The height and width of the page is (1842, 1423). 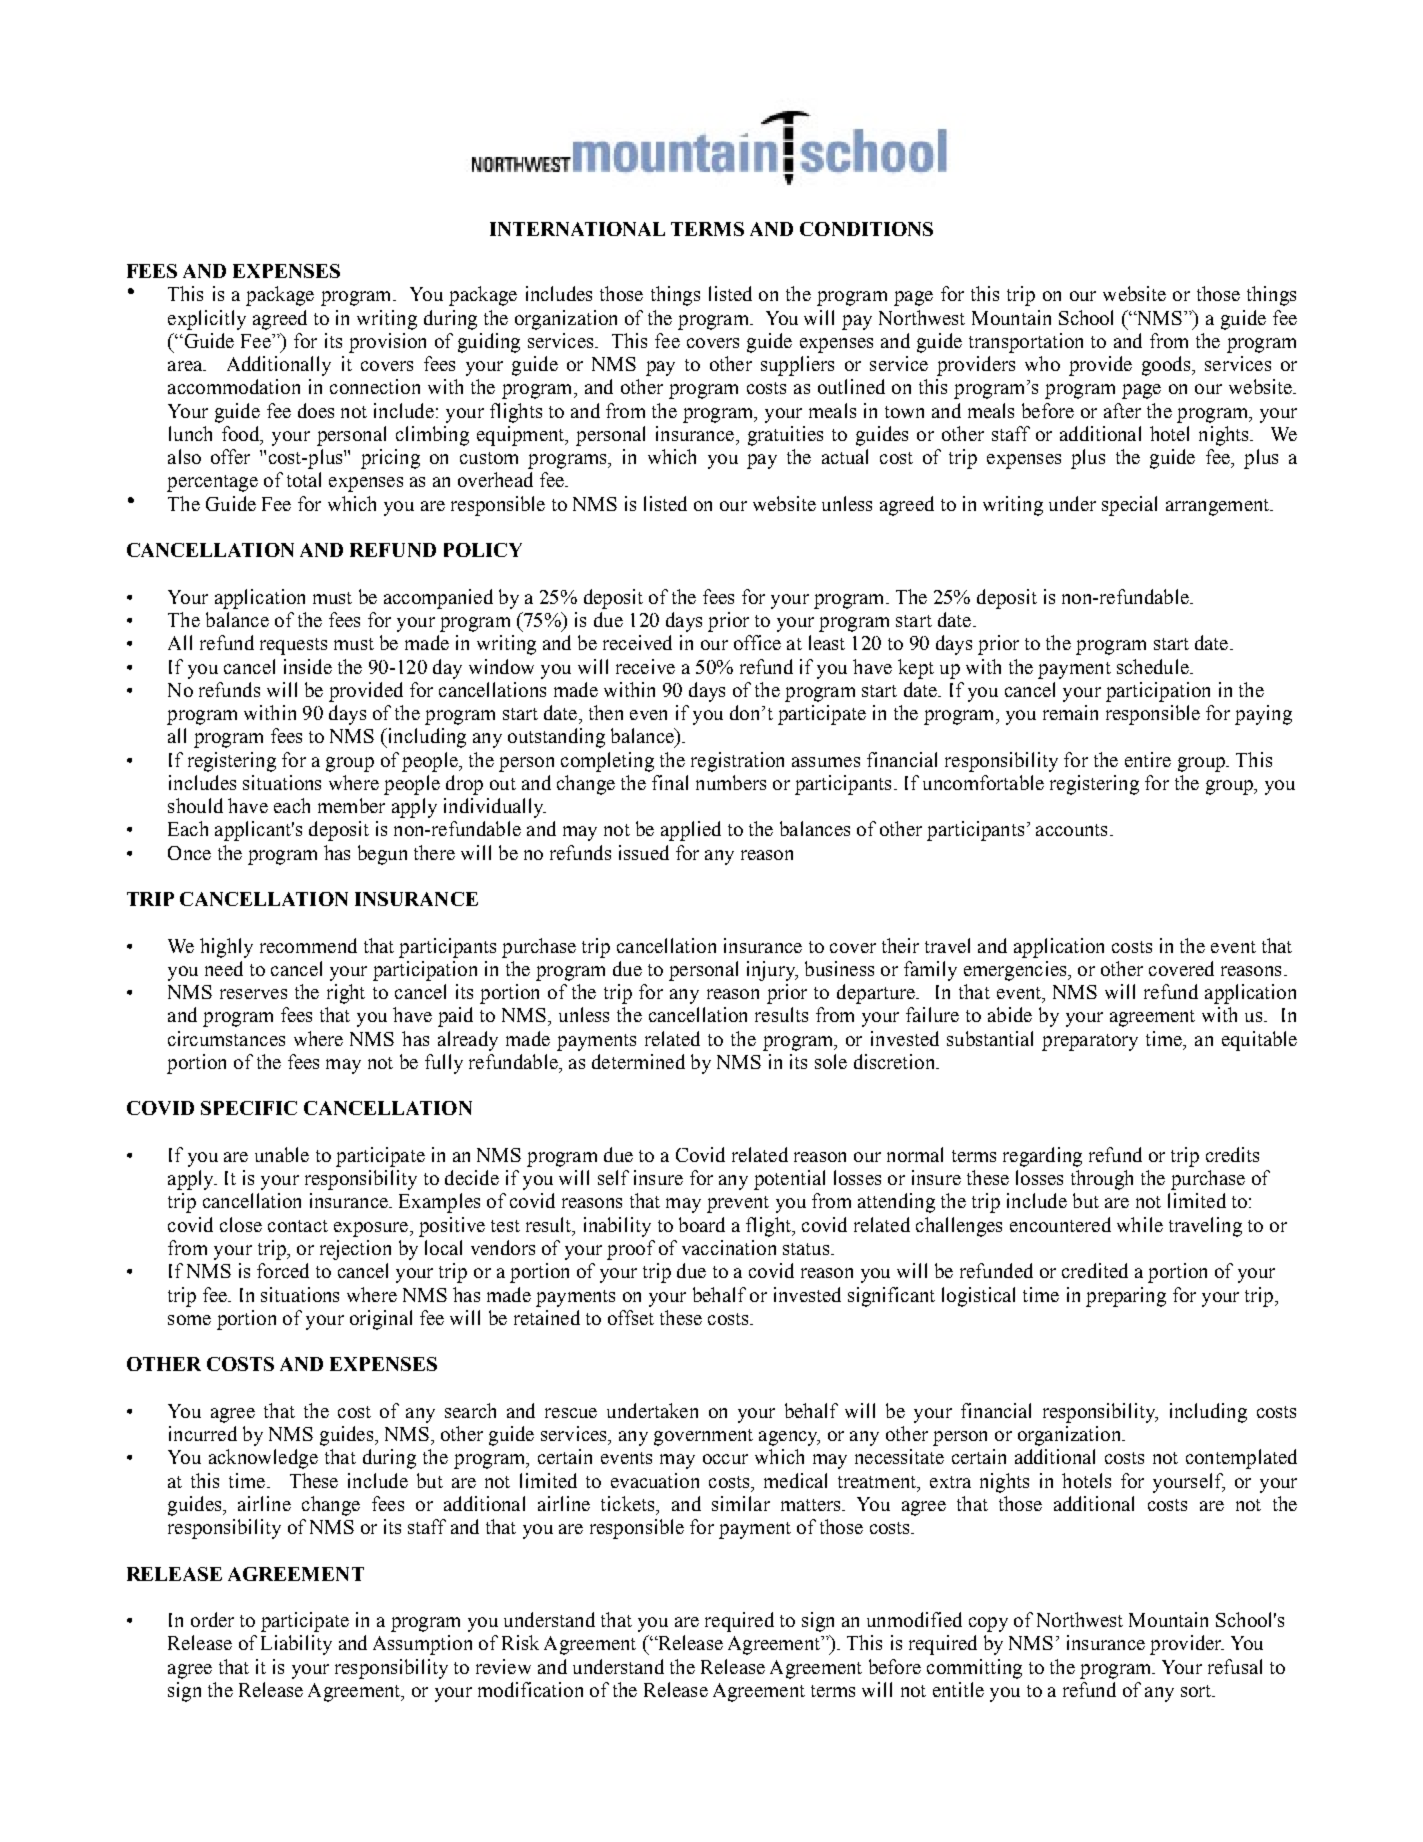 What do you see at coordinates (797, 366) in the page?
I see `suppliers` at bounding box center [797, 366].
